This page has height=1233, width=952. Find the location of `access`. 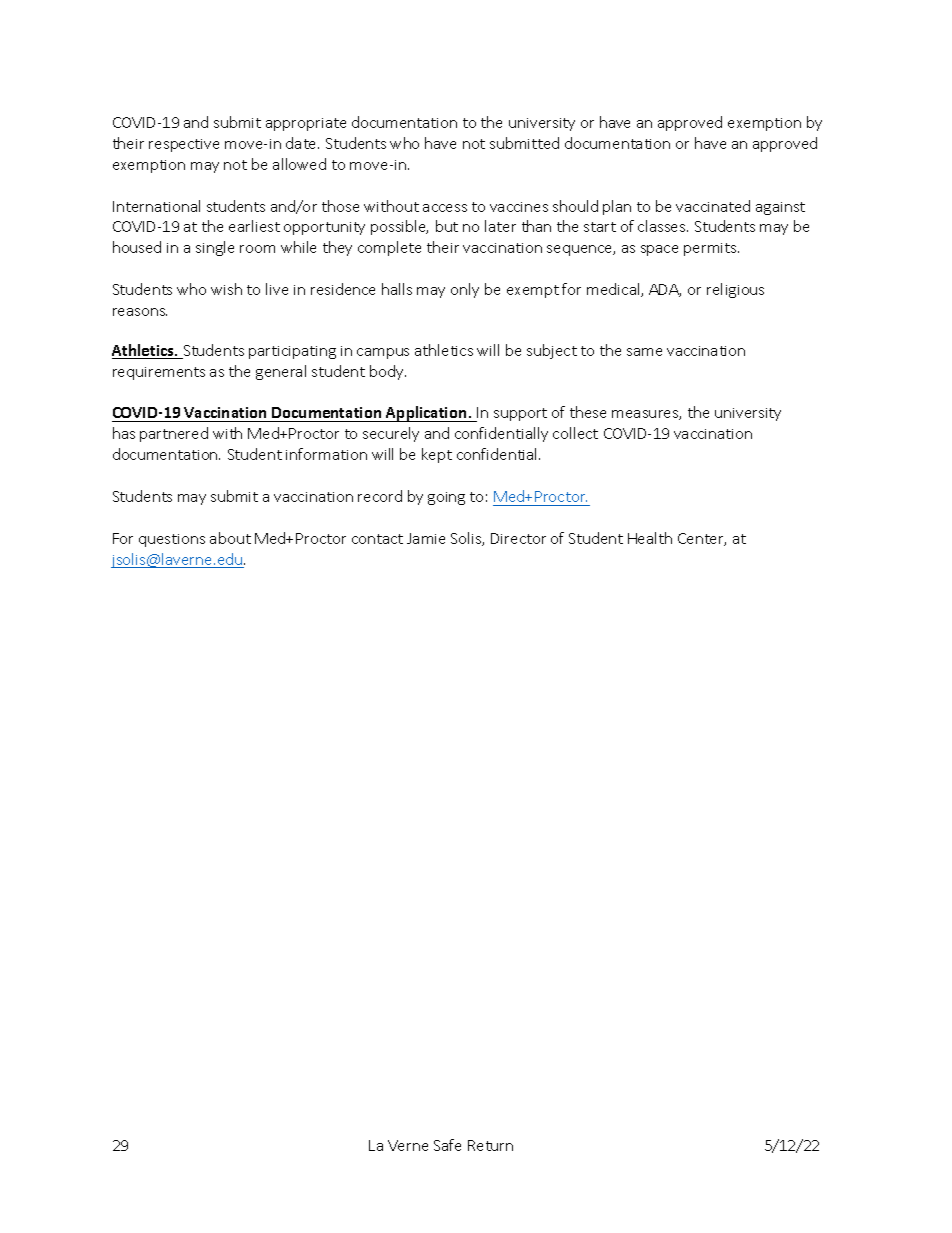

access is located at coordinates (445, 208).
